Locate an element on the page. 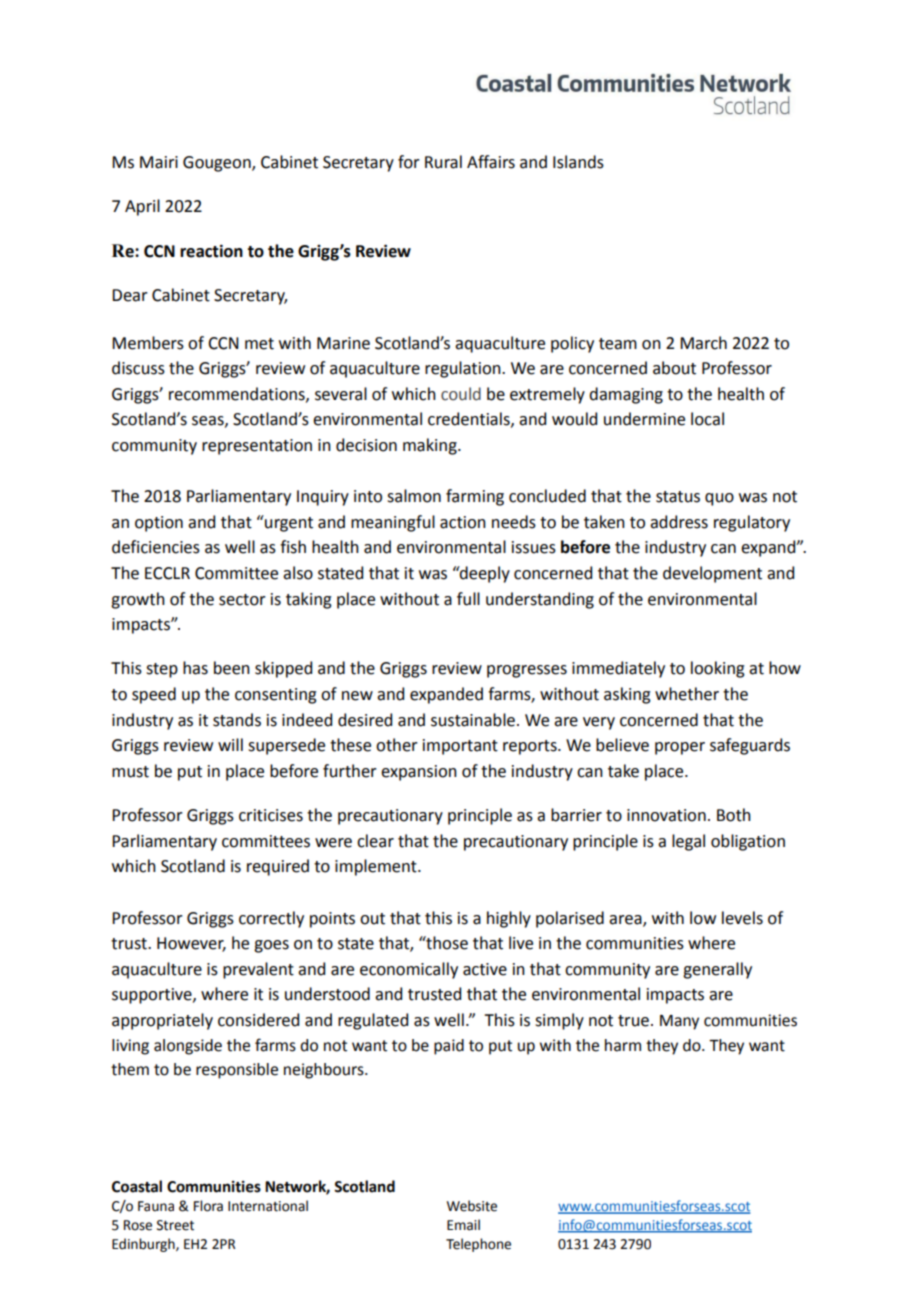 This page has height=1307, width=924. Rural is located at coordinates (443, 162).
